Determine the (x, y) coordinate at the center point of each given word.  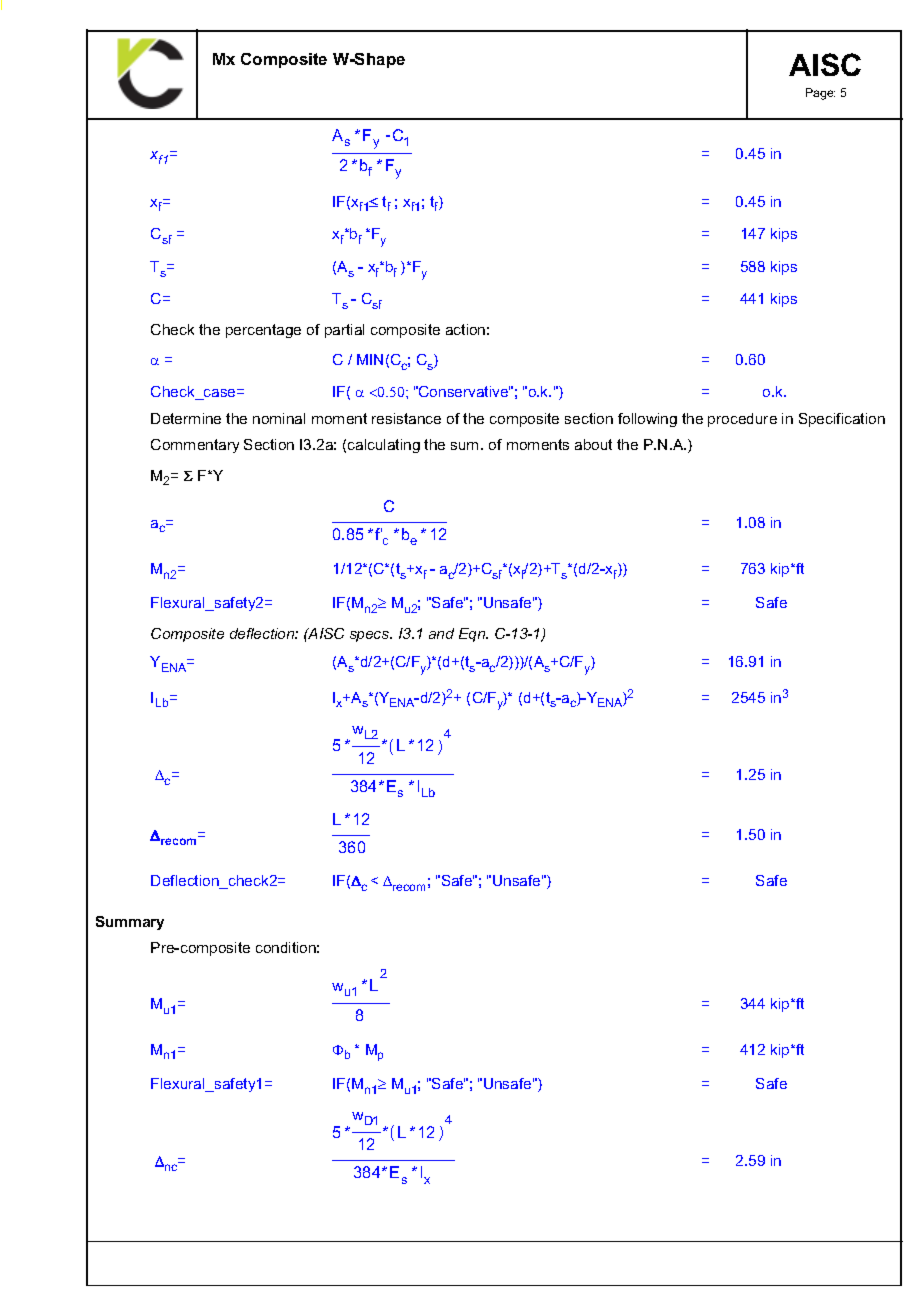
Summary (130, 923)
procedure (742, 420)
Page (820, 94)
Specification (842, 420)
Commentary (195, 446)
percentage (263, 331)
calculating (384, 446)
